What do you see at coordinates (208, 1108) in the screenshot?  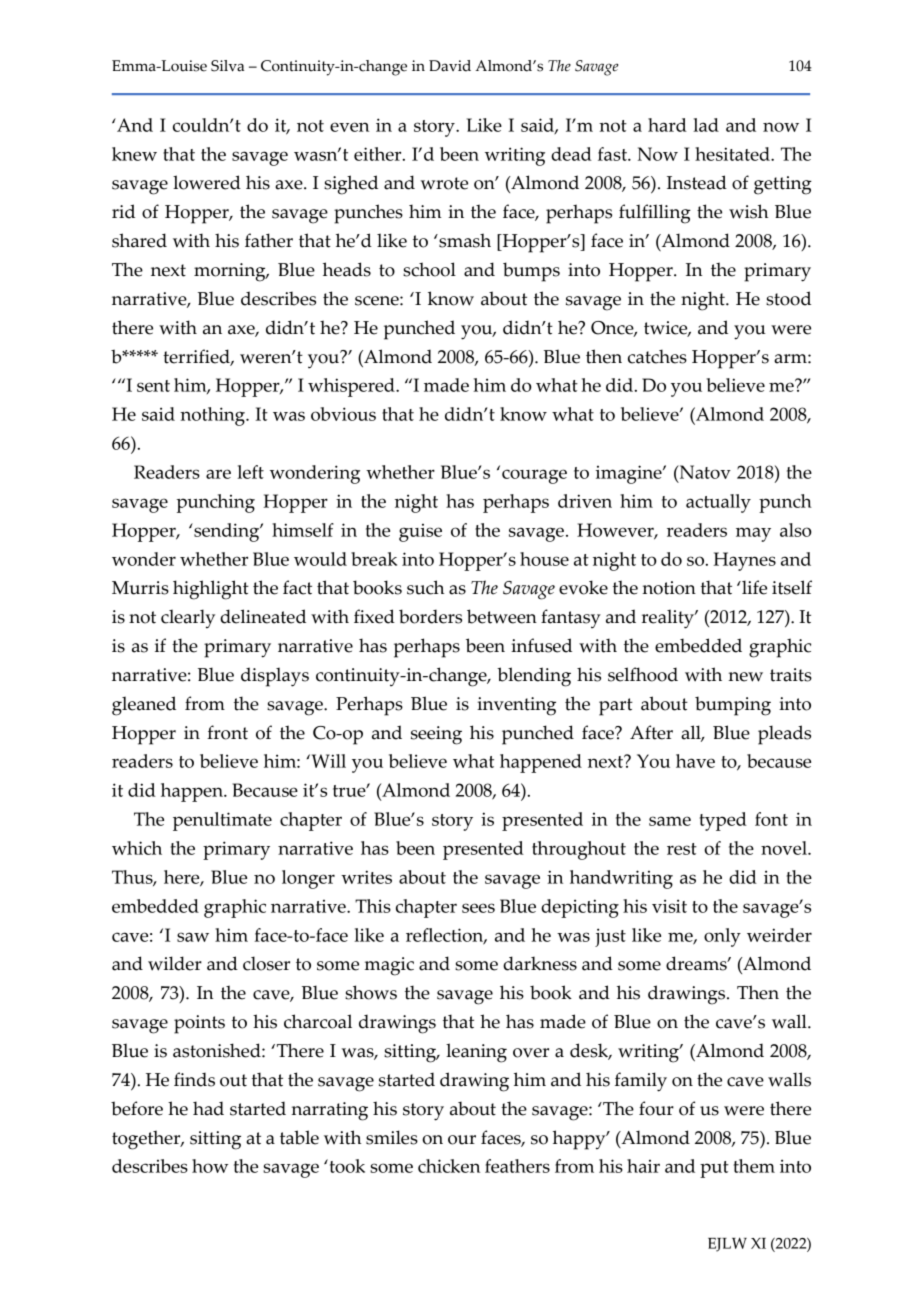 I see `had` at bounding box center [208, 1108].
